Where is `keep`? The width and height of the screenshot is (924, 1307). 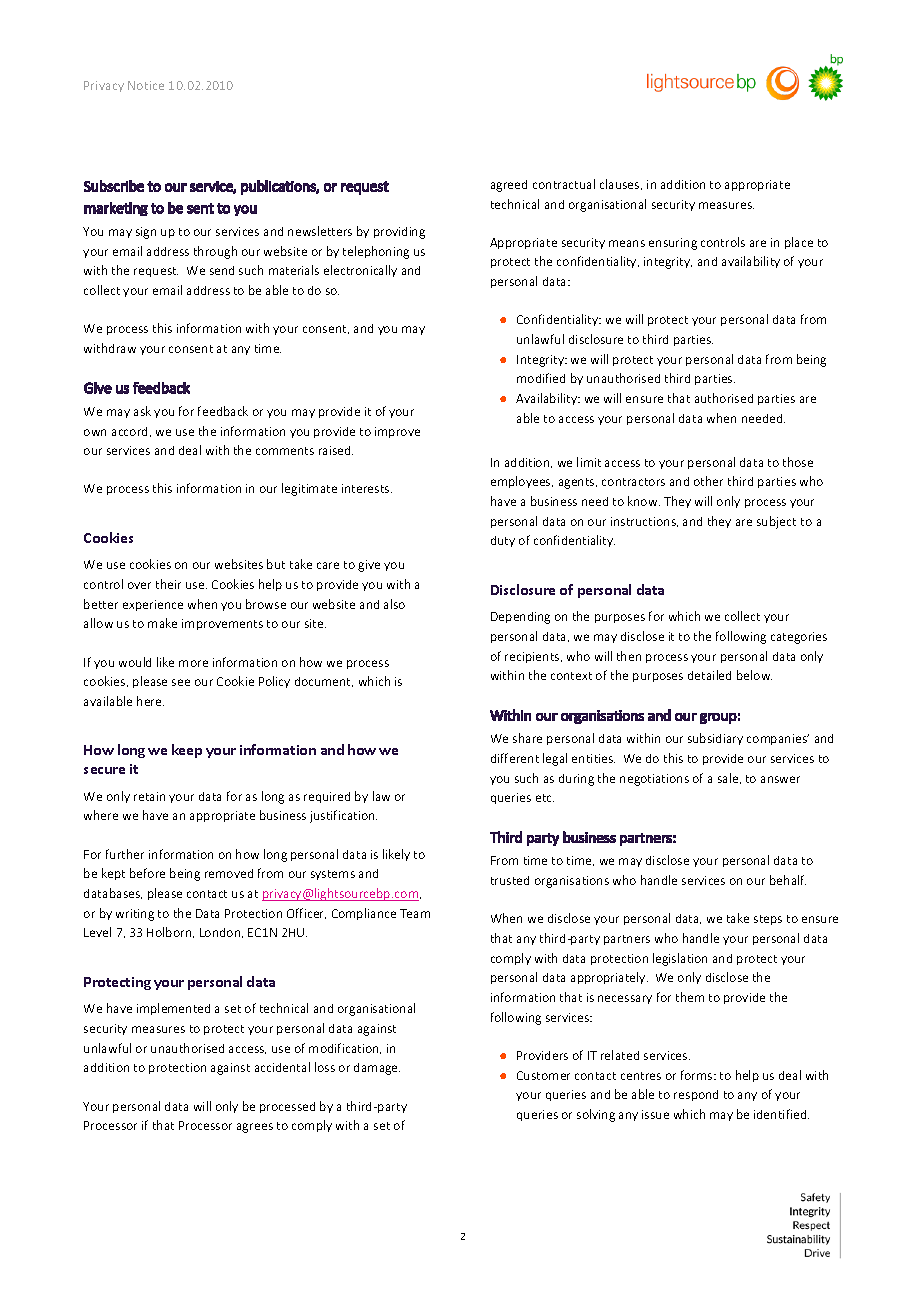 keep is located at coordinates (187, 751).
